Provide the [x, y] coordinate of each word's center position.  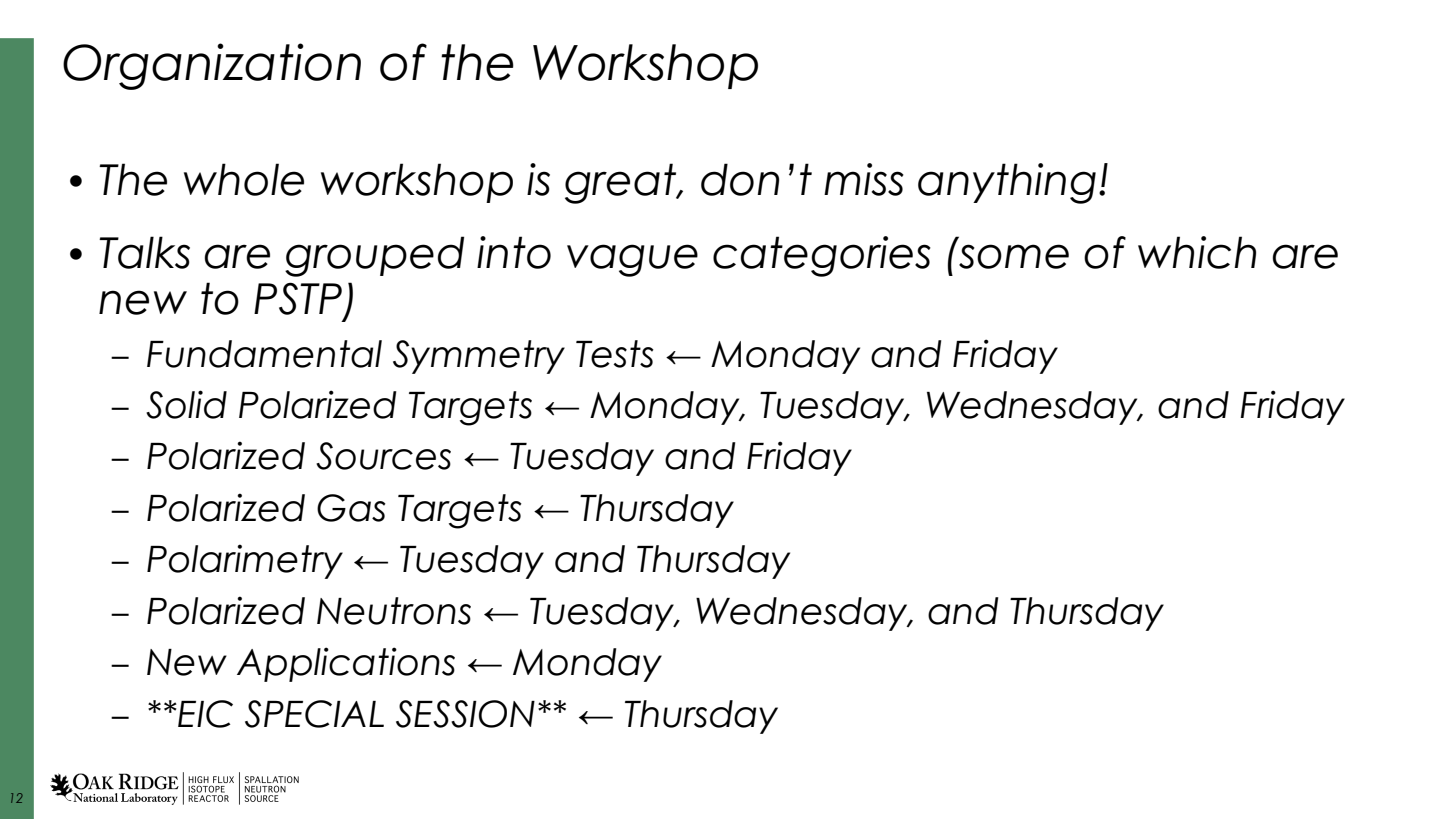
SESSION [465, 714]
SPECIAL [314, 714]
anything [1007, 183]
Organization [212, 66]
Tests [615, 354]
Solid [186, 404]
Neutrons [394, 611]
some [1014, 256]
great [622, 183]
